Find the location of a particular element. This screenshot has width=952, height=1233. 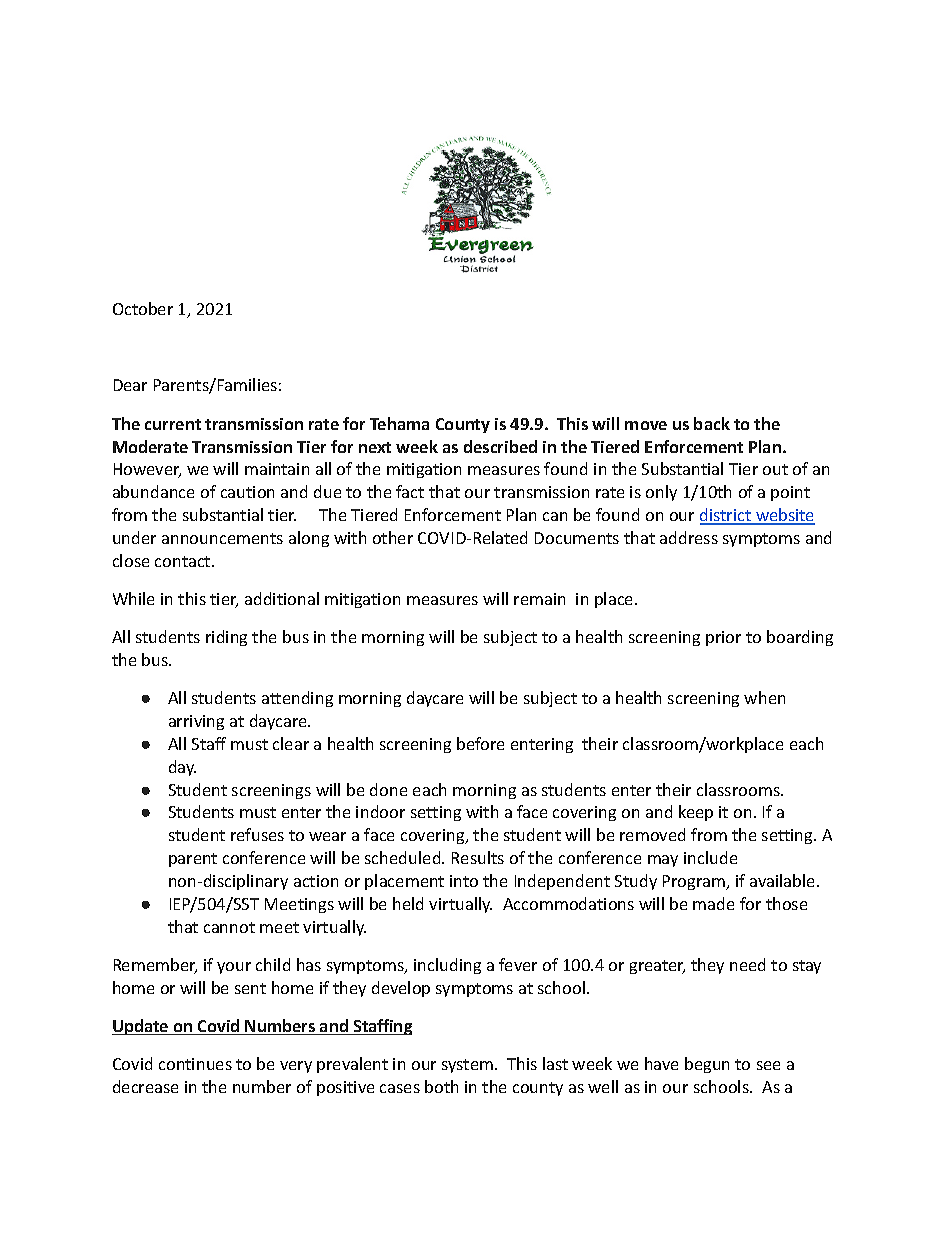

into is located at coordinates (464, 881).
